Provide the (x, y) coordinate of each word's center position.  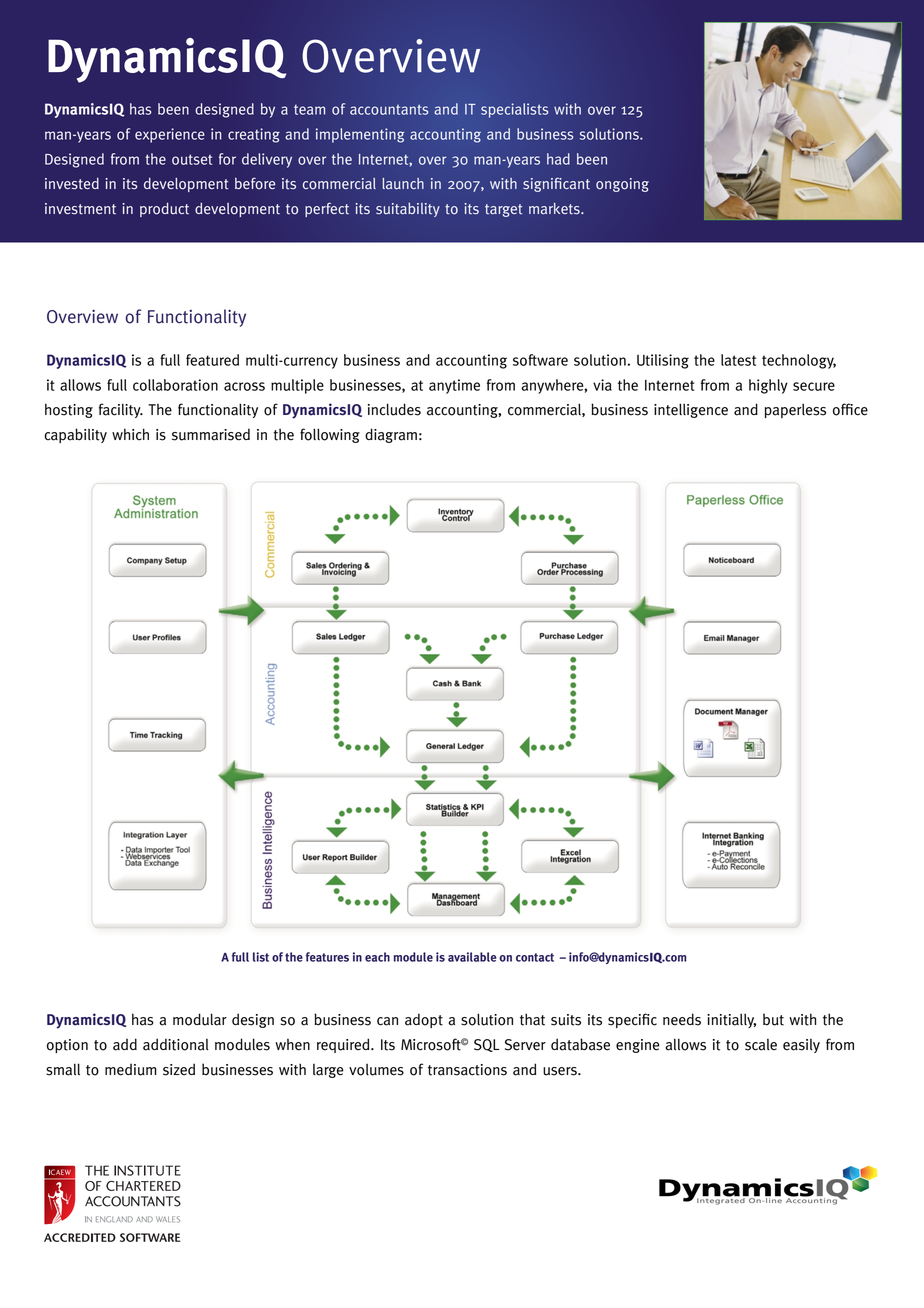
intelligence (691, 410)
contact (535, 957)
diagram (391, 435)
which (130, 434)
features (327, 957)
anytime (454, 386)
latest (738, 360)
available (472, 957)
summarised (211, 434)
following (330, 435)
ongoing (622, 185)
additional (176, 1044)
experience (170, 135)
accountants (389, 109)
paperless (795, 410)
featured (212, 360)
